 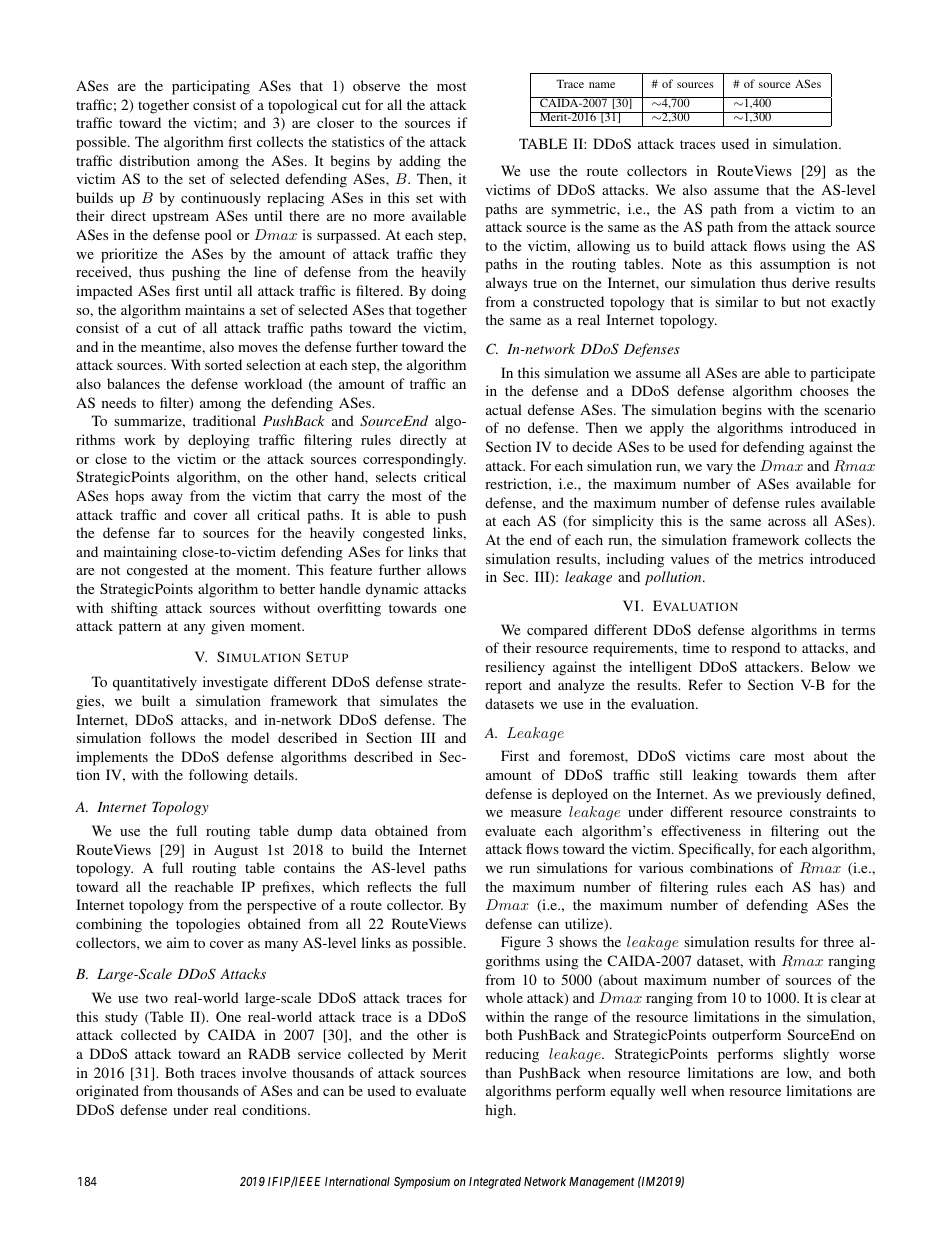 What do you see at coordinates (536, 813) in the image?
I see `measure` at bounding box center [536, 813].
